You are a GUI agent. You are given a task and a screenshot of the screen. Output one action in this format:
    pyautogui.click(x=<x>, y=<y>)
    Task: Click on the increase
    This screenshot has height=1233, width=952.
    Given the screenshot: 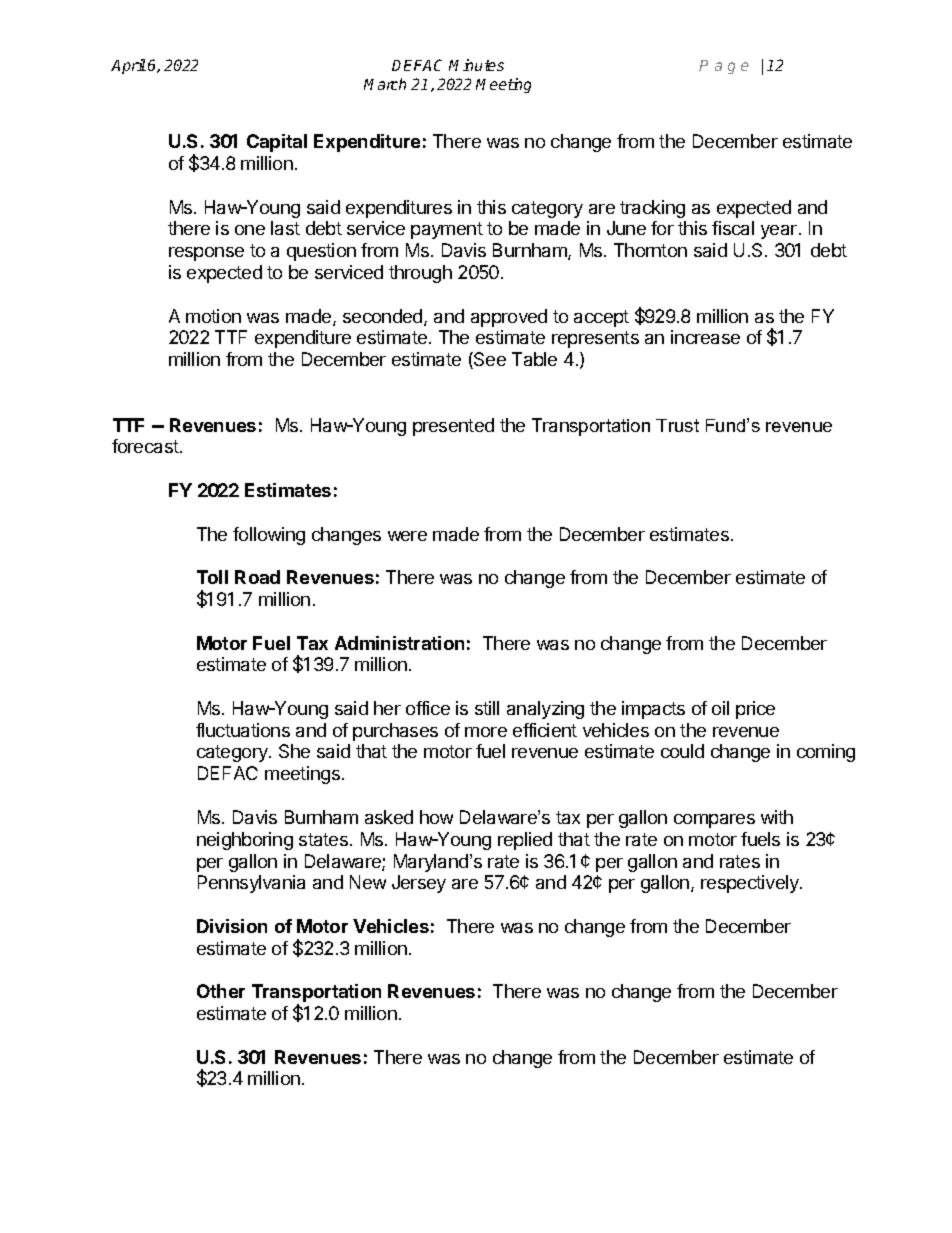 What is the action you would take?
    pyautogui.click(x=705, y=337)
